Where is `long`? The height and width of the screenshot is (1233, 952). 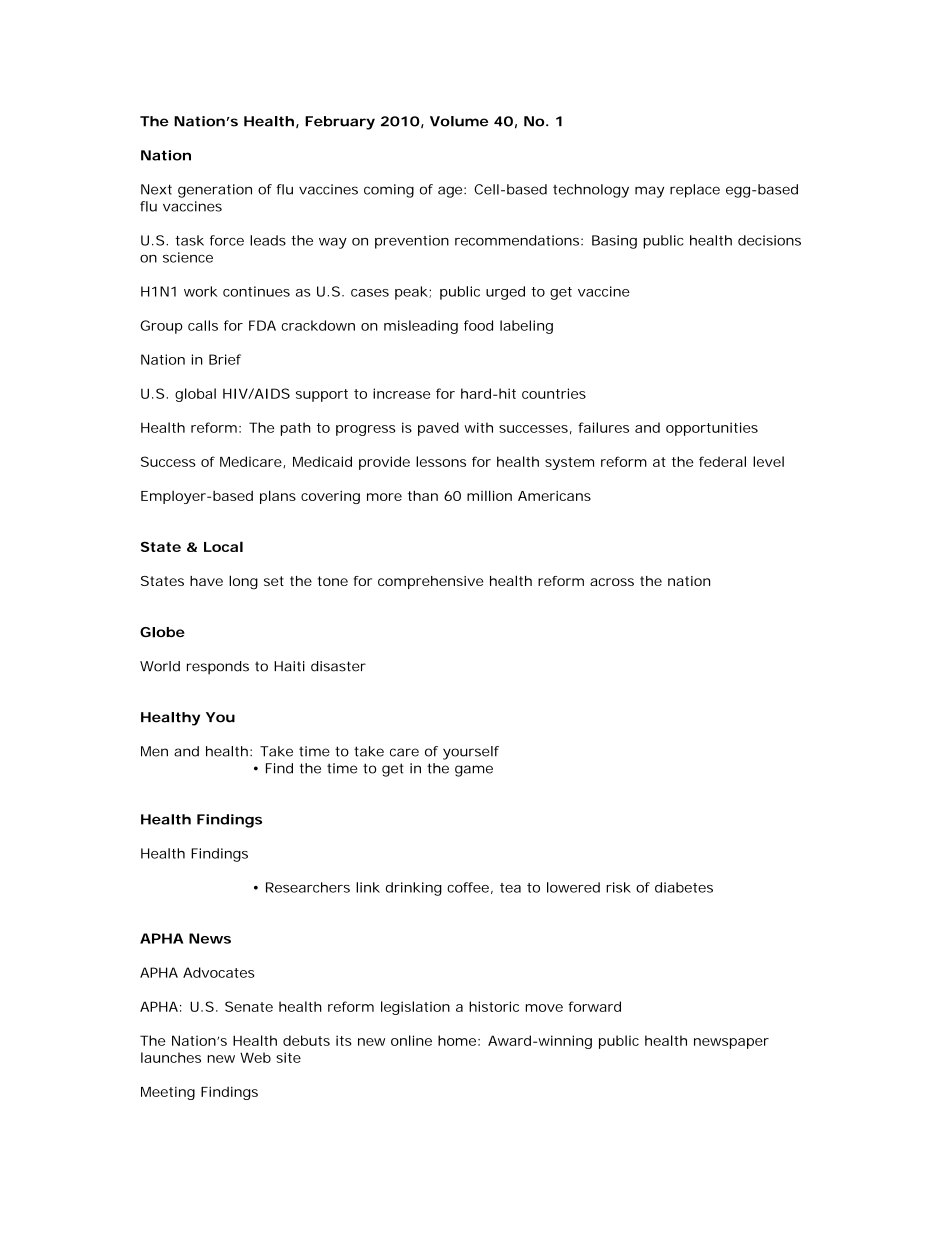
long is located at coordinates (243, 582).
